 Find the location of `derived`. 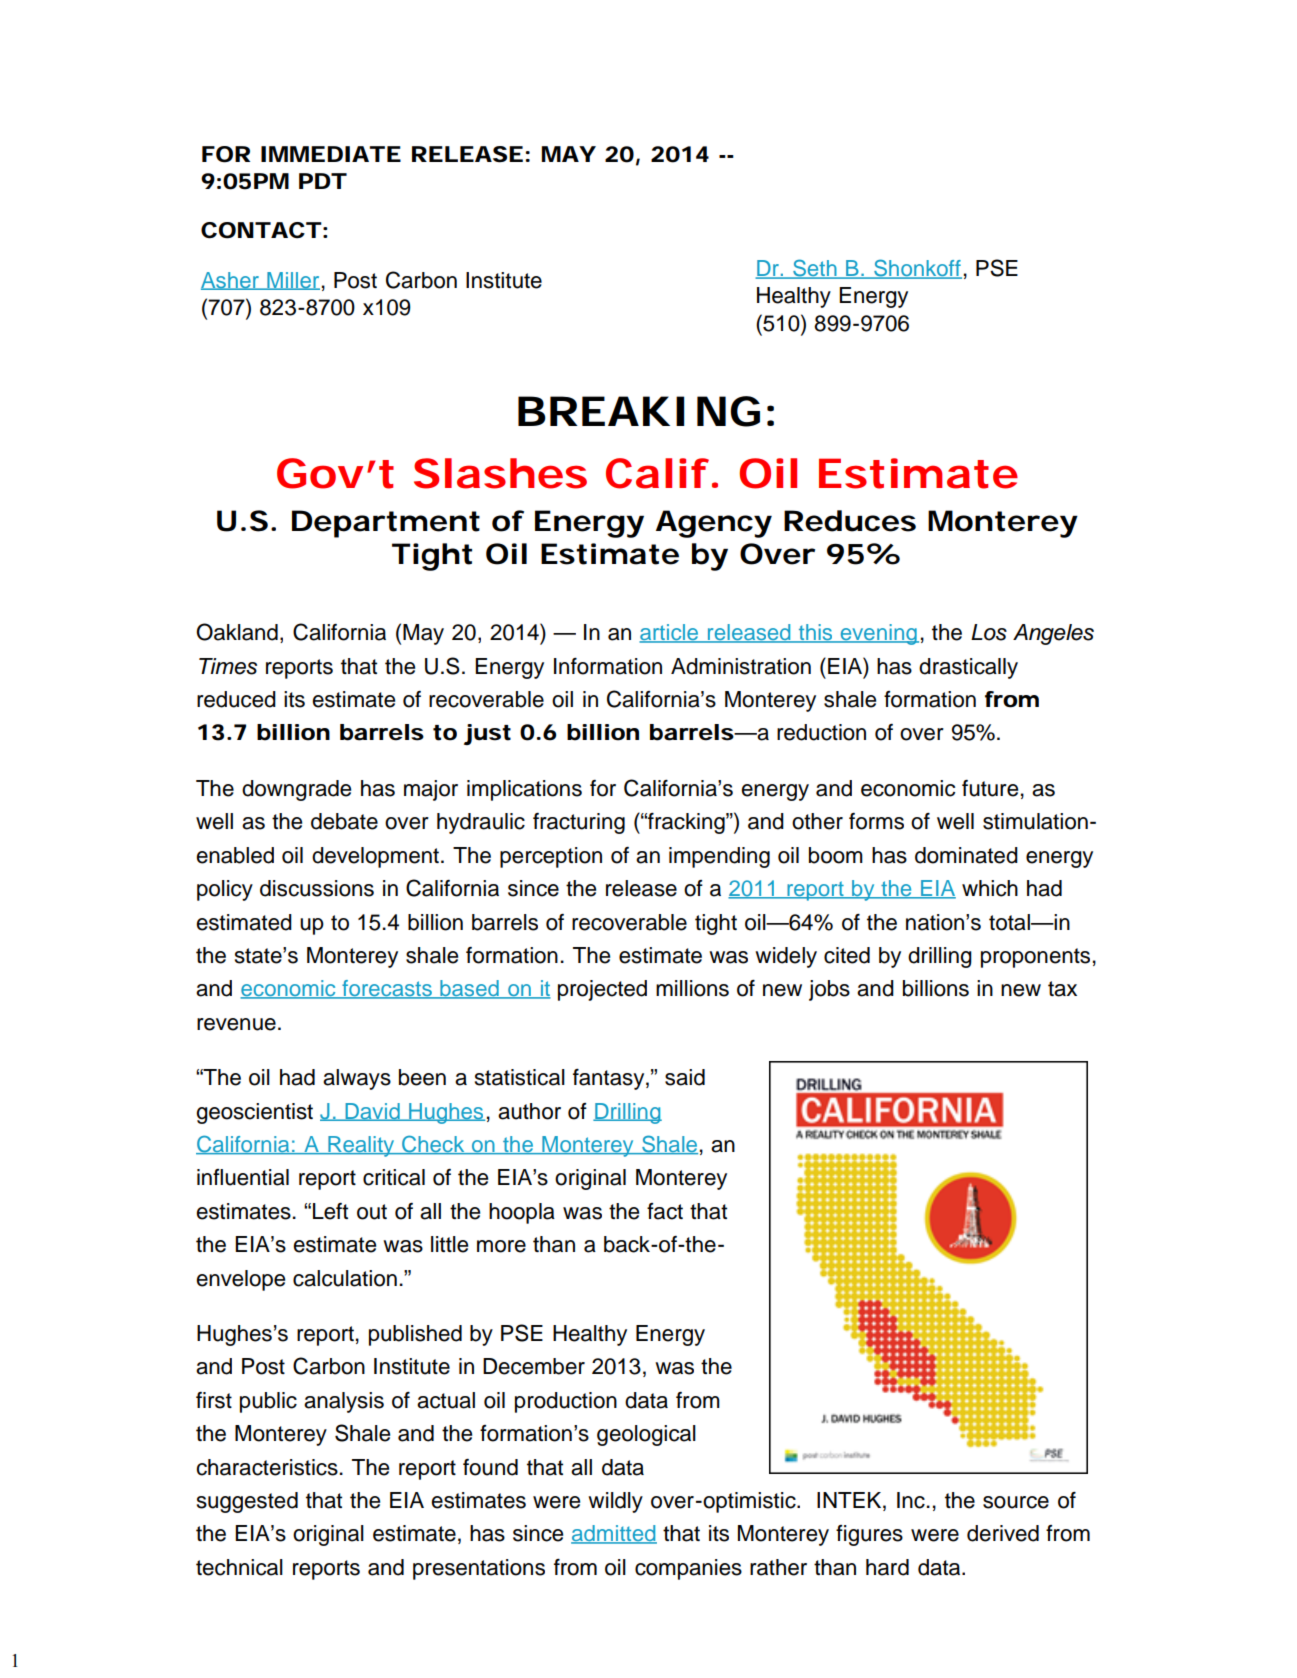

derived is located at coordinates (1003, 1533).
